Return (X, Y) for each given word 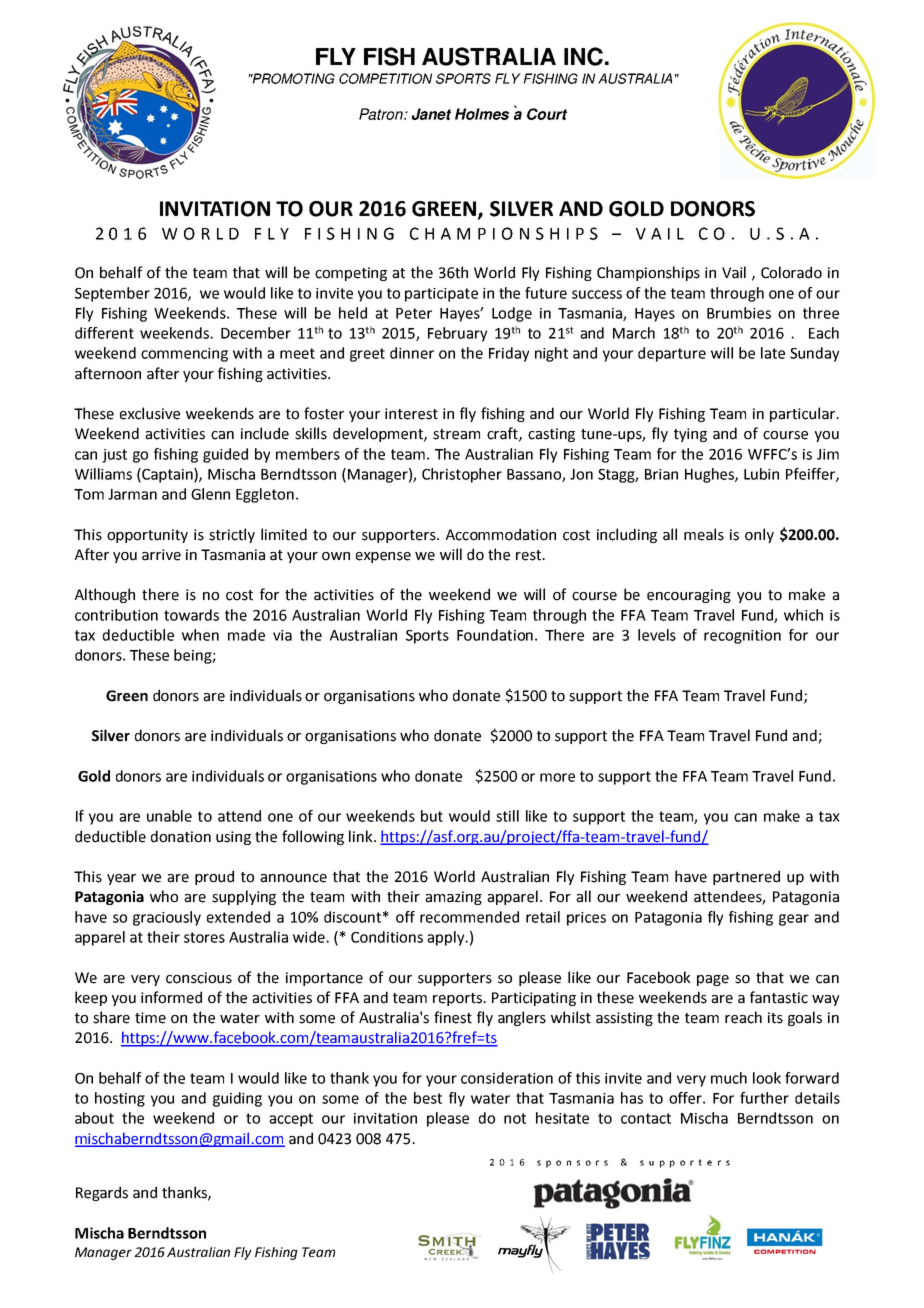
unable (169, 816)
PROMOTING (292, 78)
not (515, 1118)
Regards (102, 1193)
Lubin (761, 474)
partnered (746, 877)
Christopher (462, 475)
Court (547, 114)
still (507, 816)
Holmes (482, 114)
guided (225, 455)
